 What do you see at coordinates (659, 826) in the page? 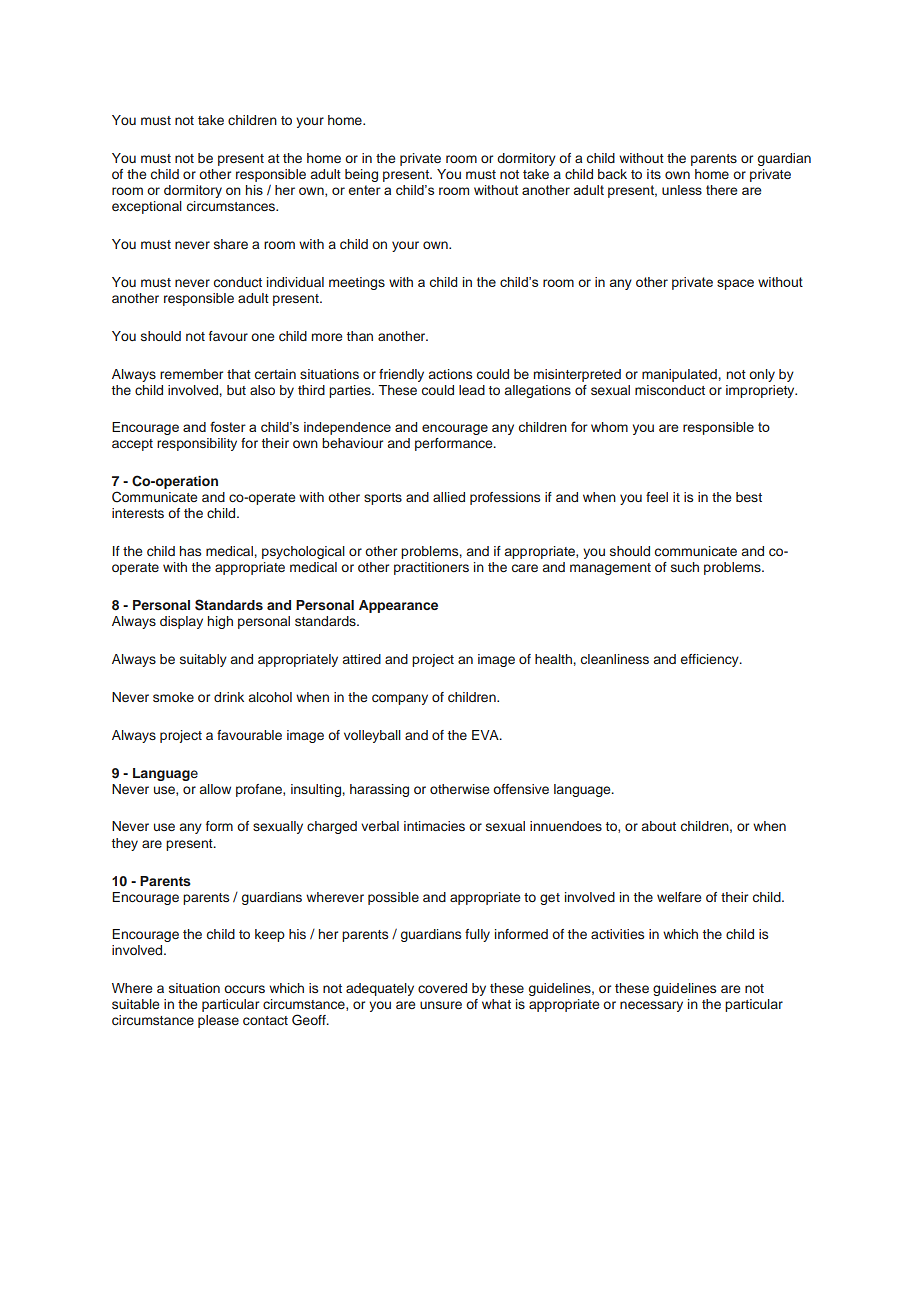
I see `about` at bounding box center [659, 826].
